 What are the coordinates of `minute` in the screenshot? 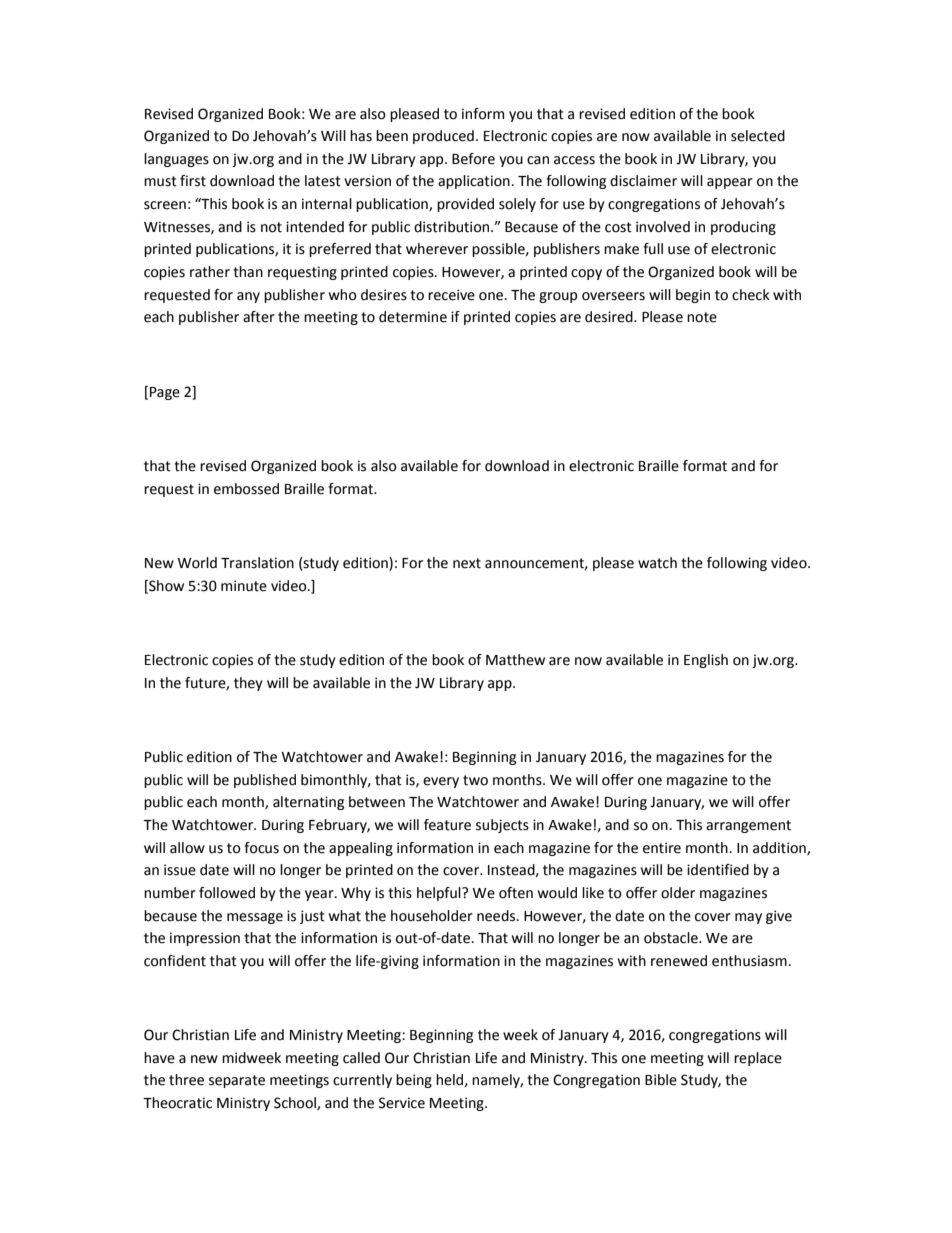 It's located at (244, 586).
